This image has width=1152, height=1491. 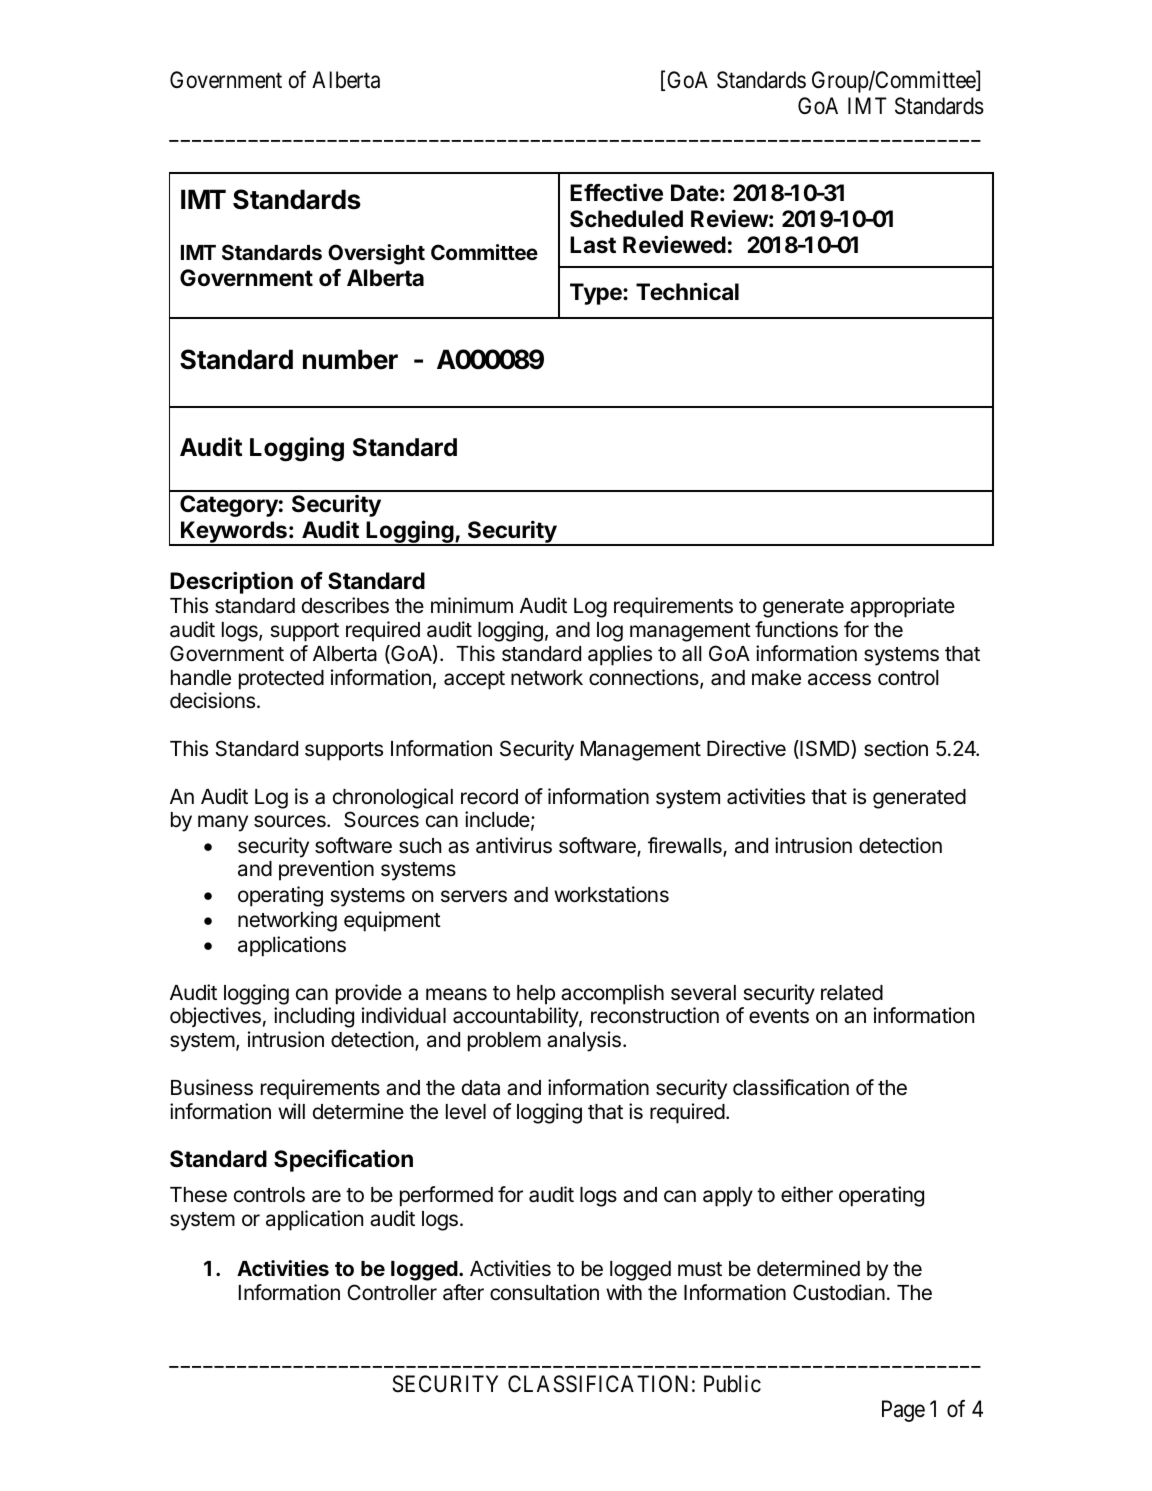 I want to click on Keywords, so click(x=234, y=533).
